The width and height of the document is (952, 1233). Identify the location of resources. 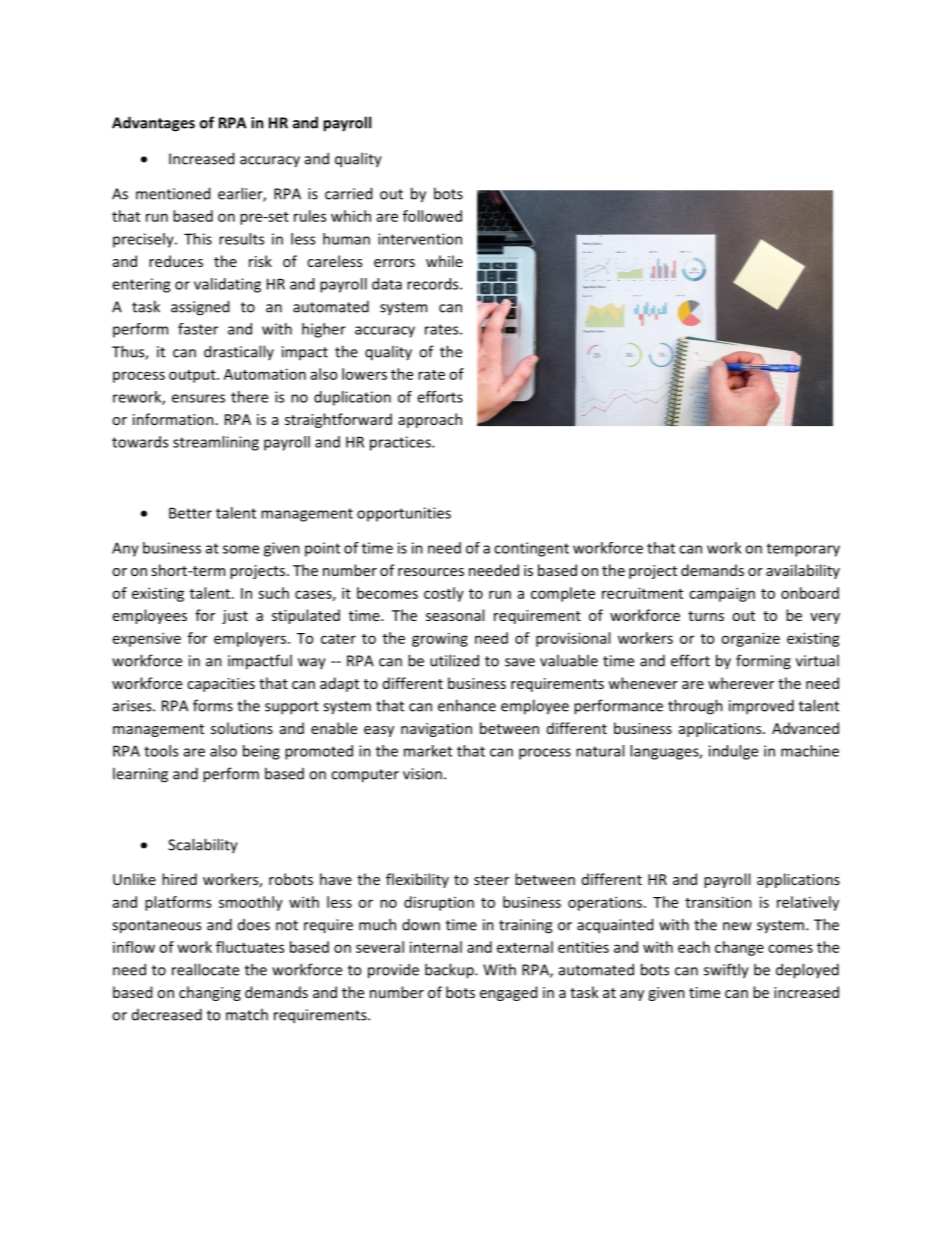
(431, 572).
